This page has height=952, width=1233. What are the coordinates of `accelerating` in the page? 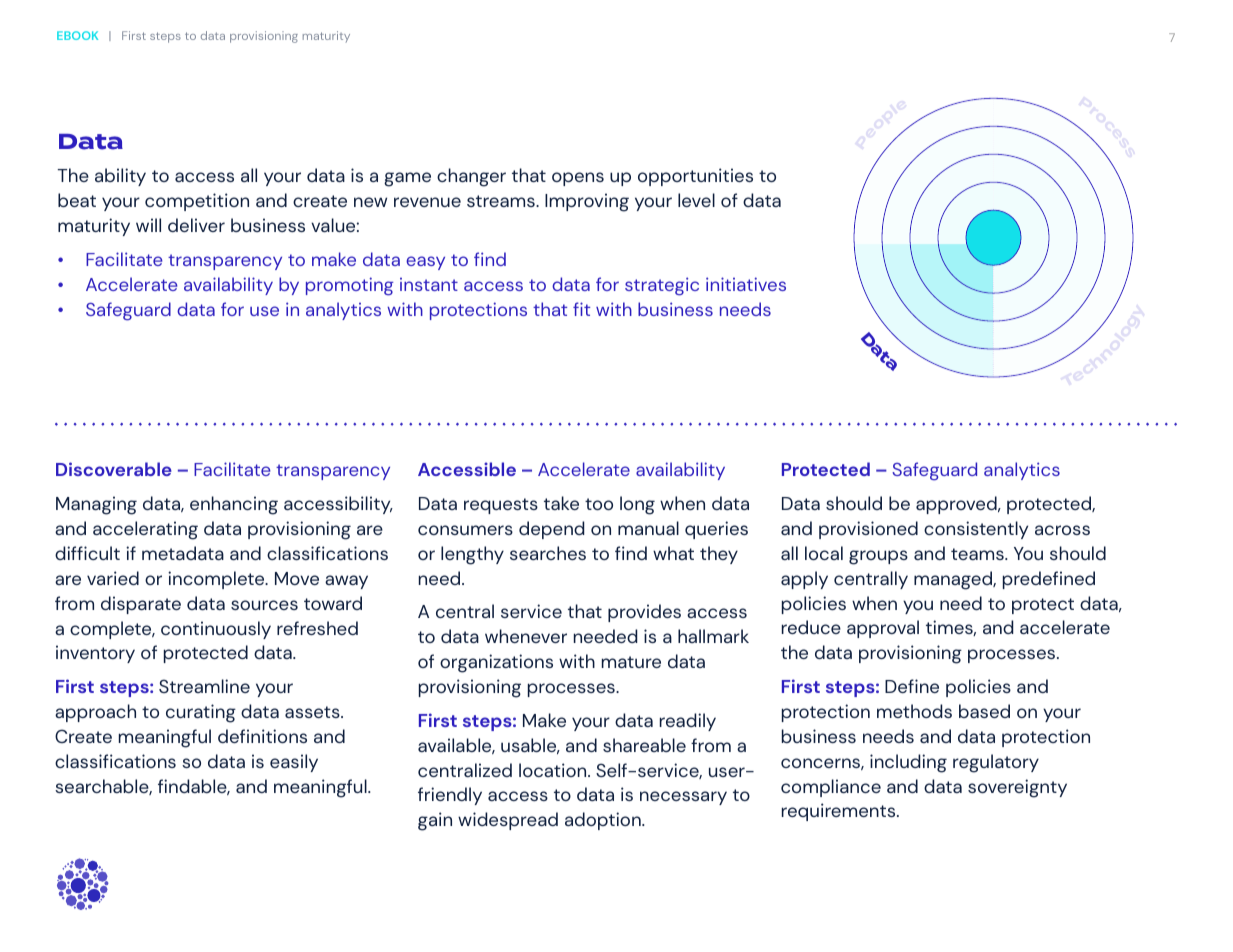 It's located at (145, 530).
